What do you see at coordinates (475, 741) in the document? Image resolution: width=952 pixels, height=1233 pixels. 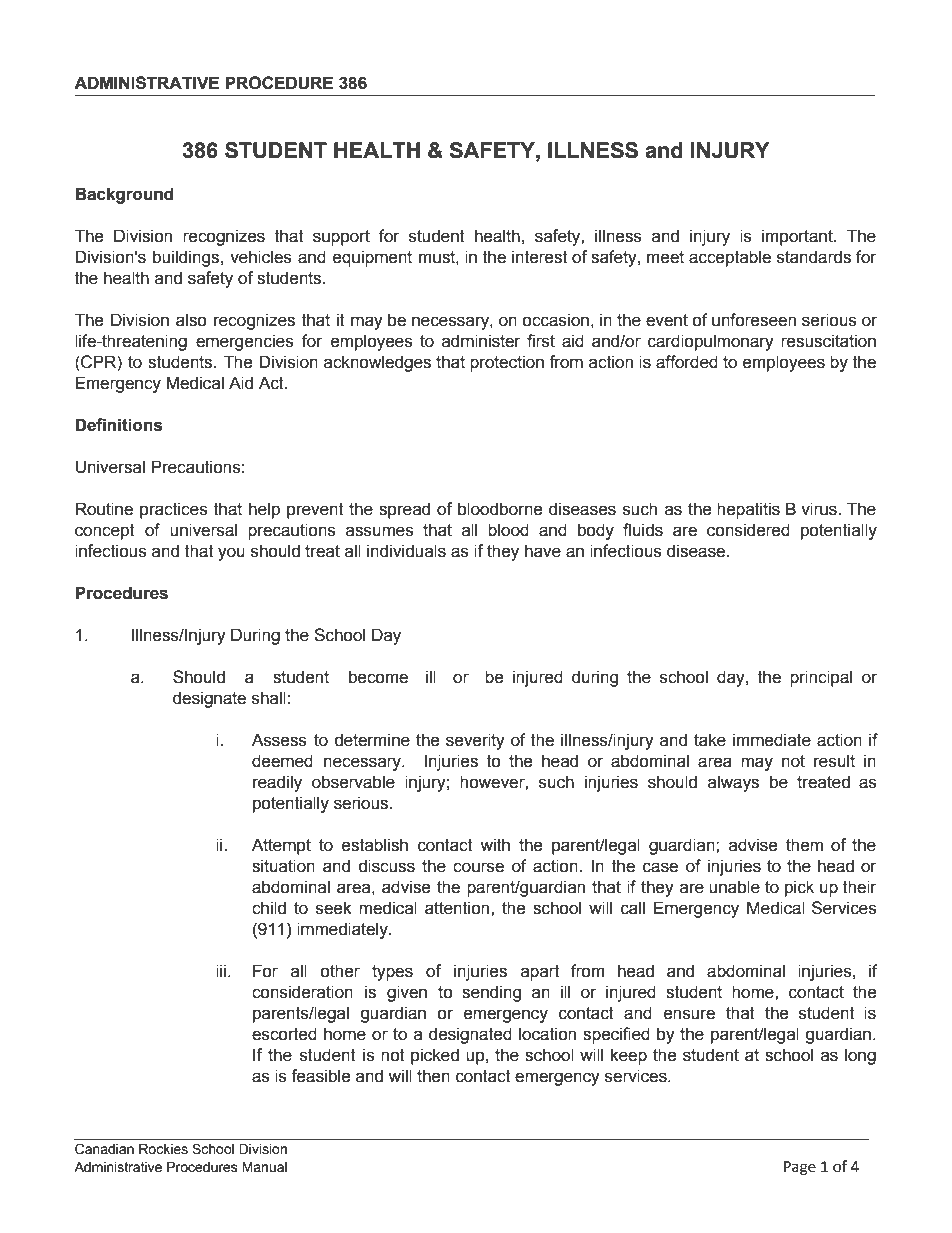 I see `severity` at bounding box center [475, 741].
